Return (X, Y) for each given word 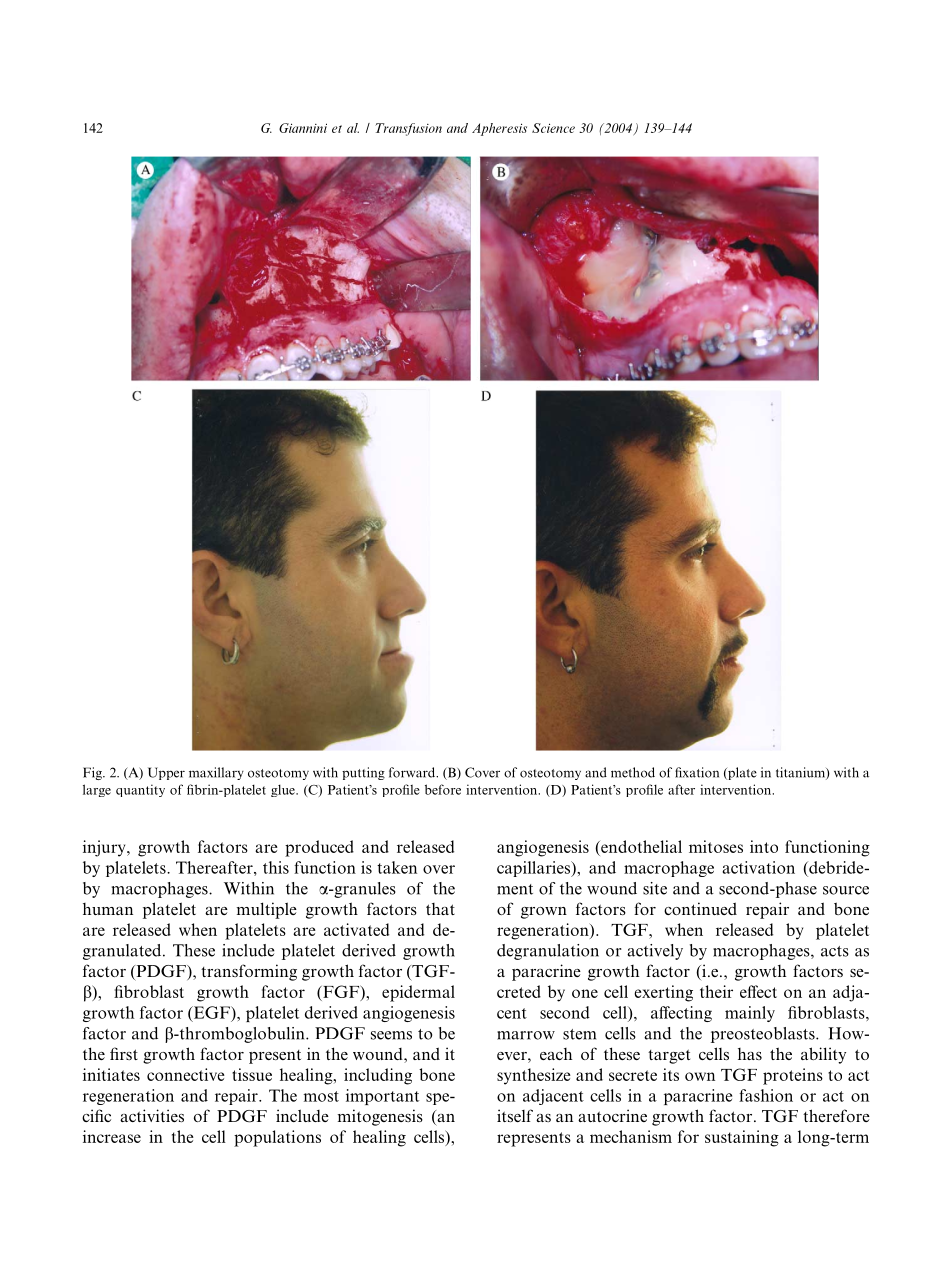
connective (186, 1074)
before (443, 789)
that (440, 909)
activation (758, 867)
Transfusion (408, 129)
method (633, 772)
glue (284, 790)
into (764, 846)
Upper (166, 773)
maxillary (216, 773)
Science (553, 128)
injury (105, 848)
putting (363, 773)
